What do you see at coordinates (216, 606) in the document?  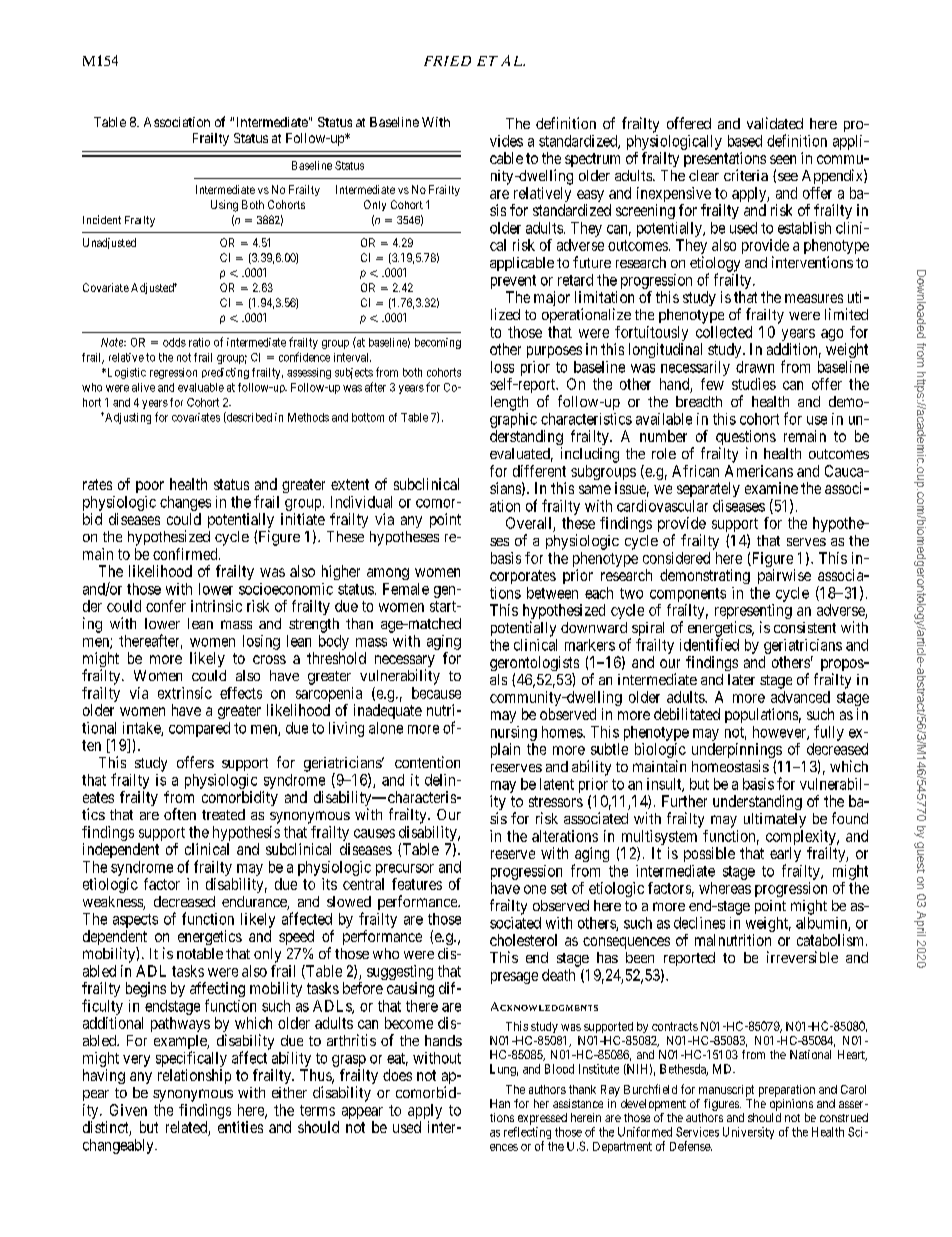 I see `intrinsic` at bounding box center [216, 606].
